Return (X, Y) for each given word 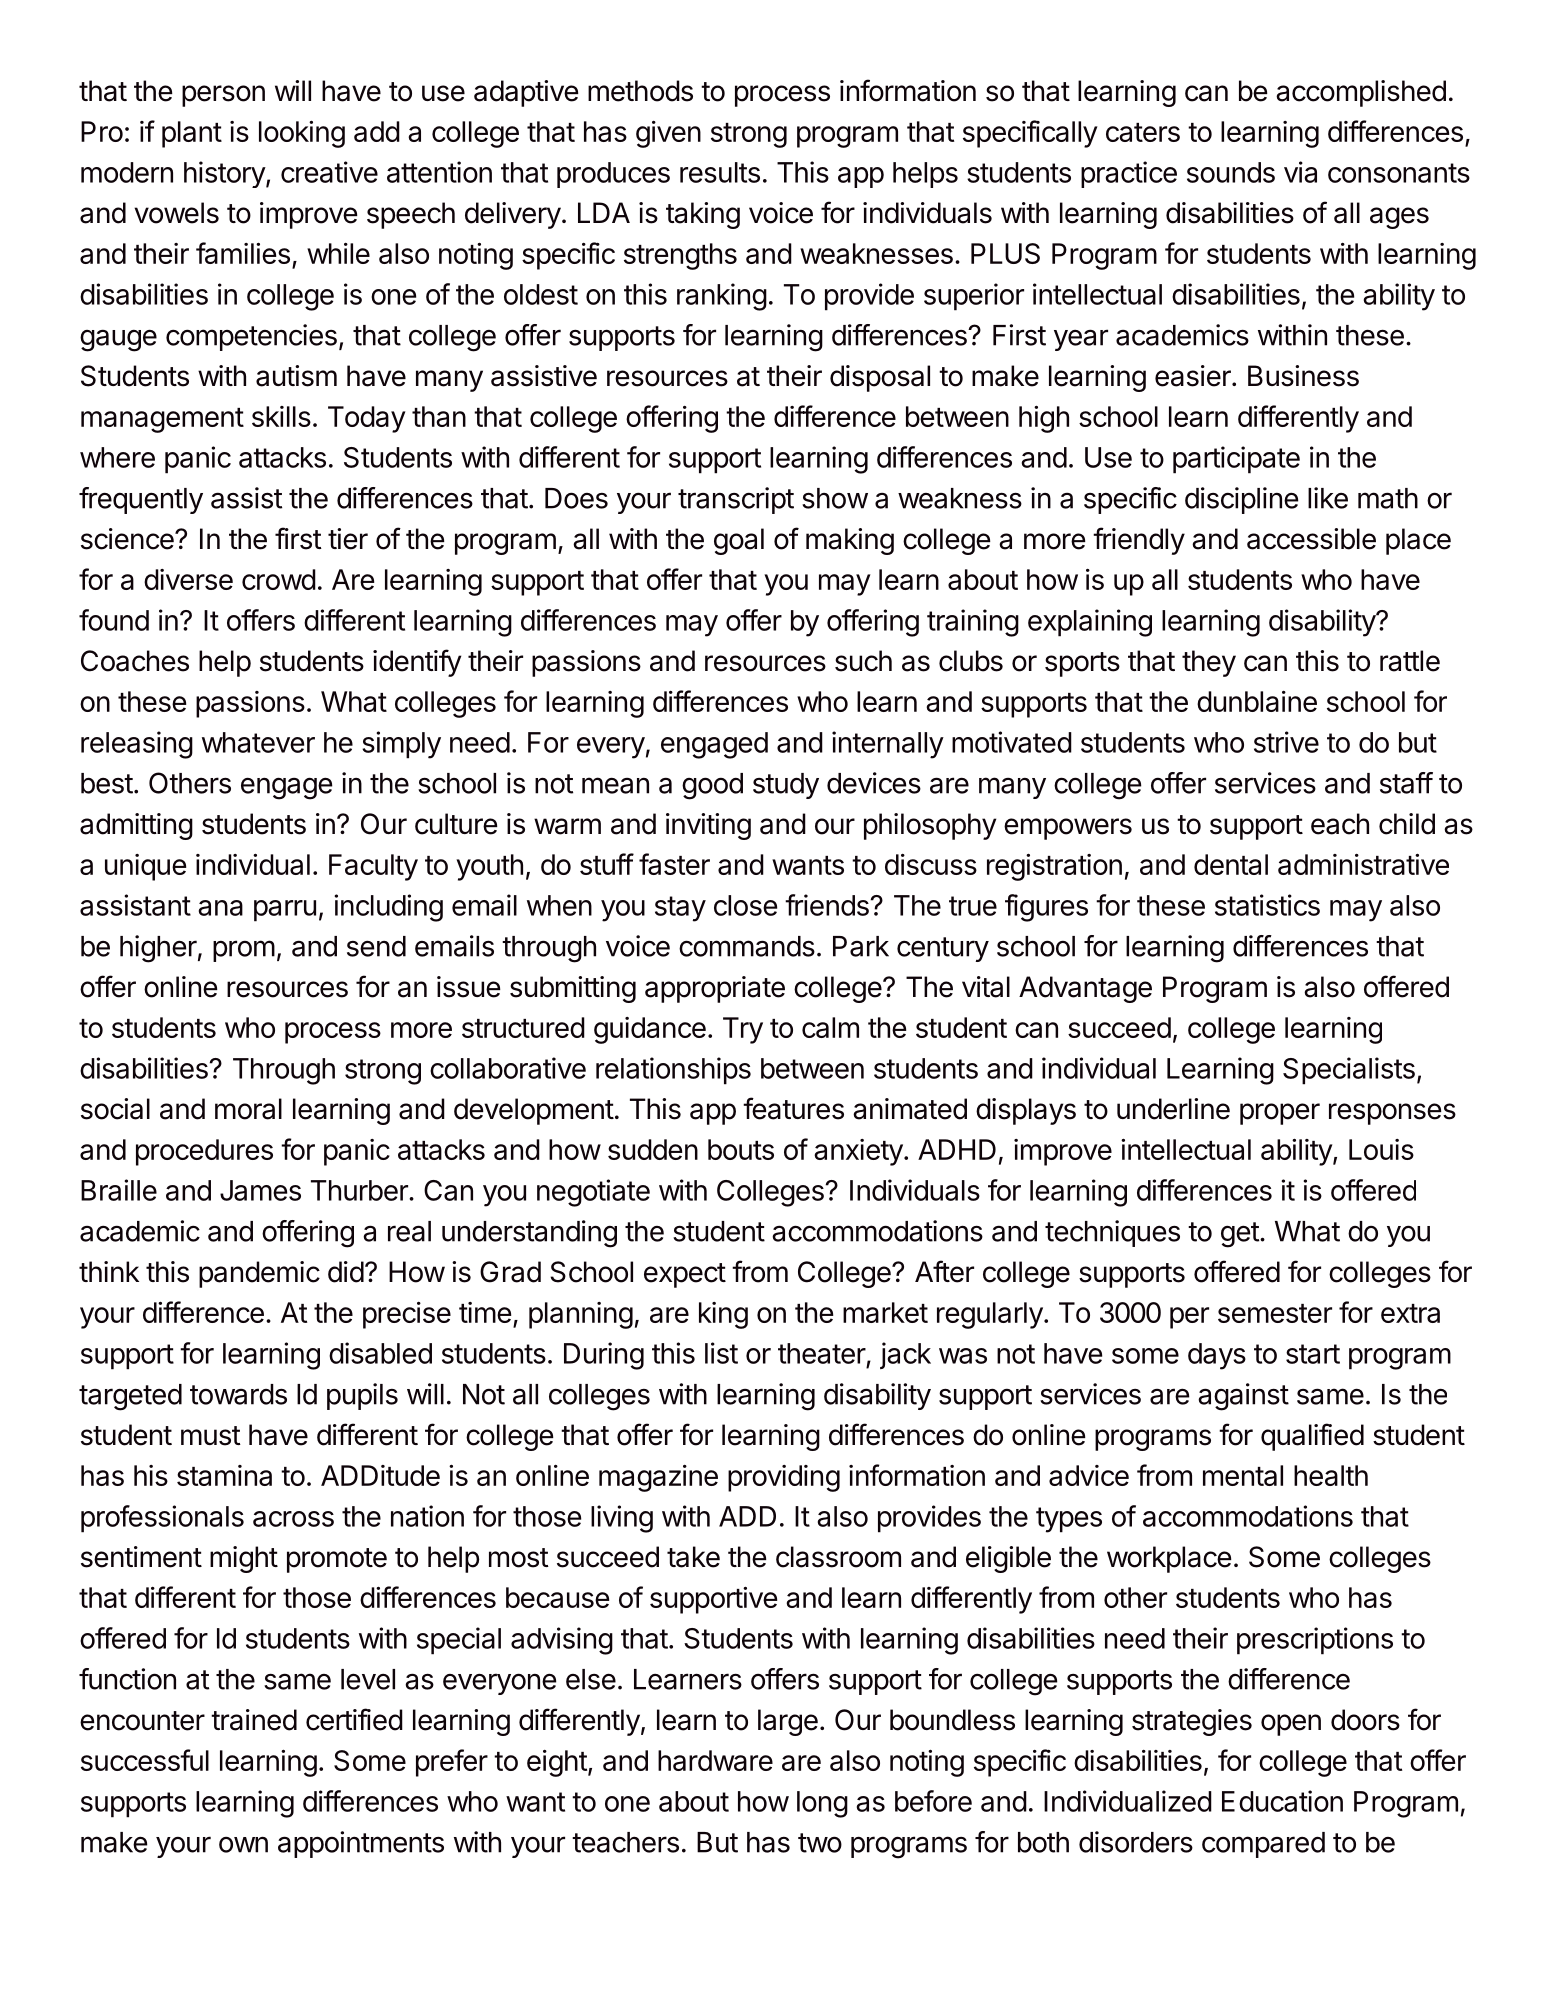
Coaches (135, 661)
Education (1282, 1801)
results (720, 172)
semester (1275, 1313)
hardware (715, 1760)
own (243, 1845)
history (225, 174)
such (863, 661)
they (1209, 663)
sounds (1231, 172)
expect (685, 1275)
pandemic (259, 1274)
